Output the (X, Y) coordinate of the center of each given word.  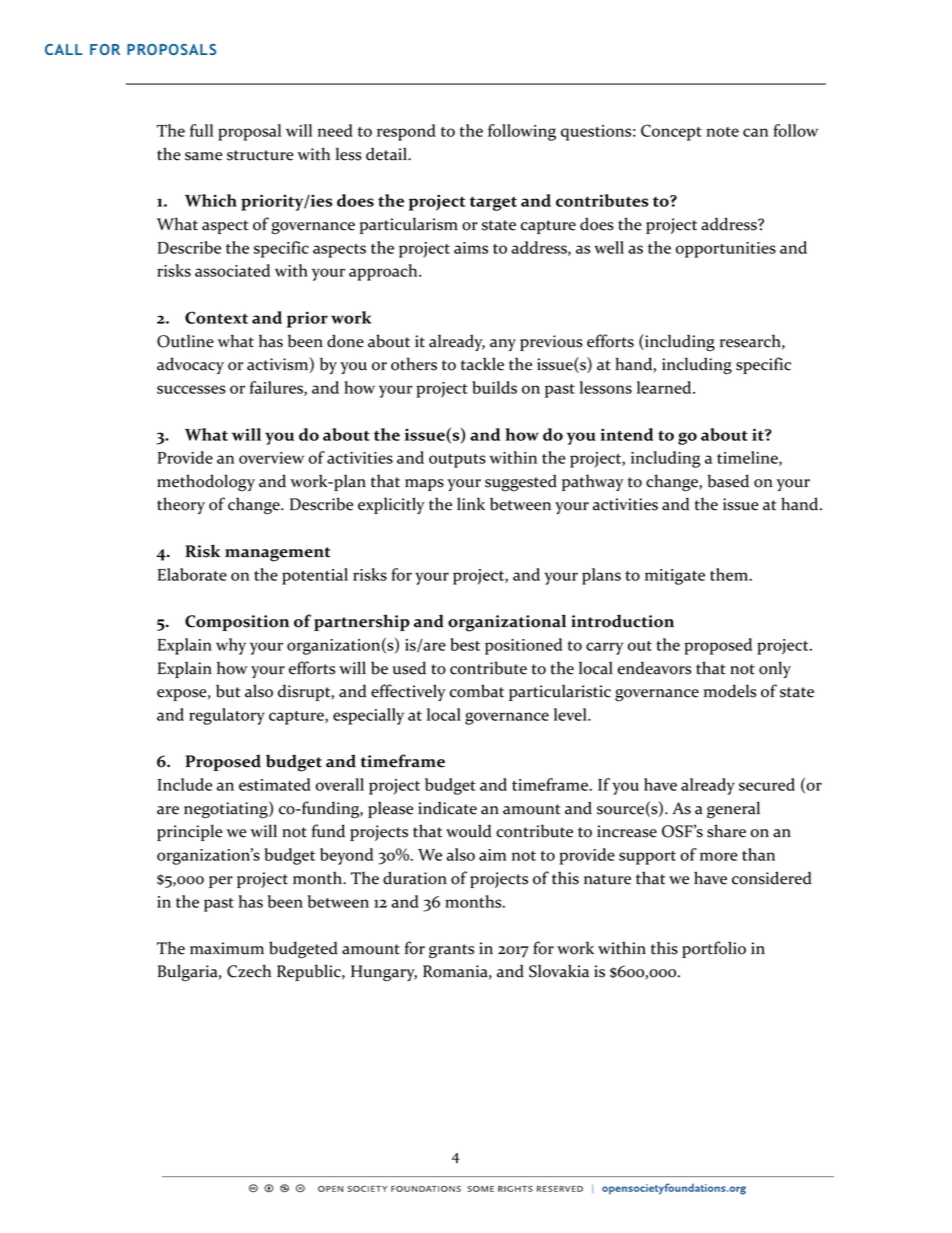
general (733, 810)
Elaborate (192, 574)
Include (185, 784)
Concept (671, 132)
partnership (362, 622)
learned (665, 387)
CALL (64, 49)
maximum (227, 948)
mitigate (675, 577)
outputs (457, 461)
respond (406, 132)
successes (191, 389)
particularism (409, 225)
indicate (447, 808)
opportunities (726, 250)
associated (232, 270)
